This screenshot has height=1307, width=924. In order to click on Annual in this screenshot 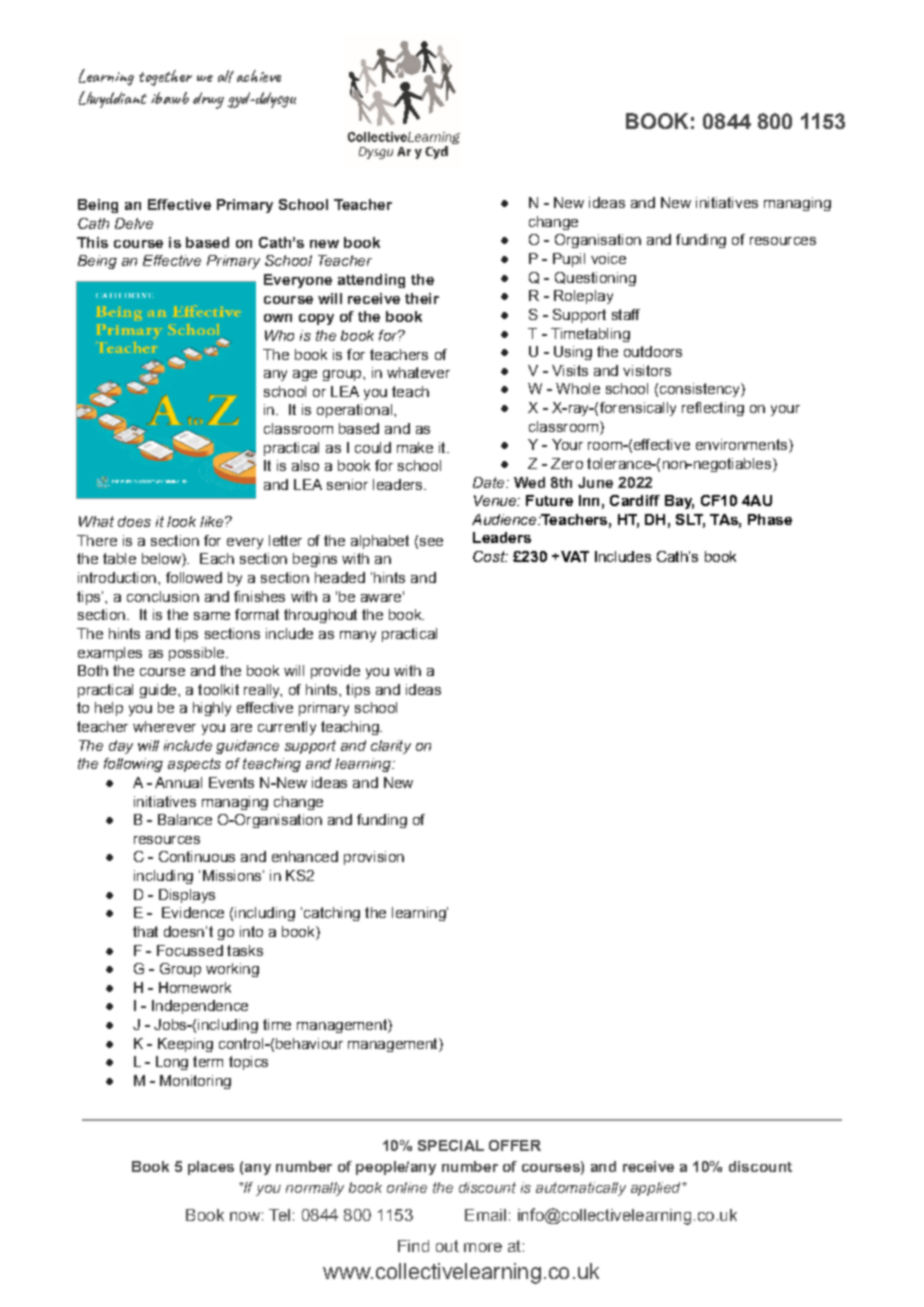, I will do `click(178, 782)`.
